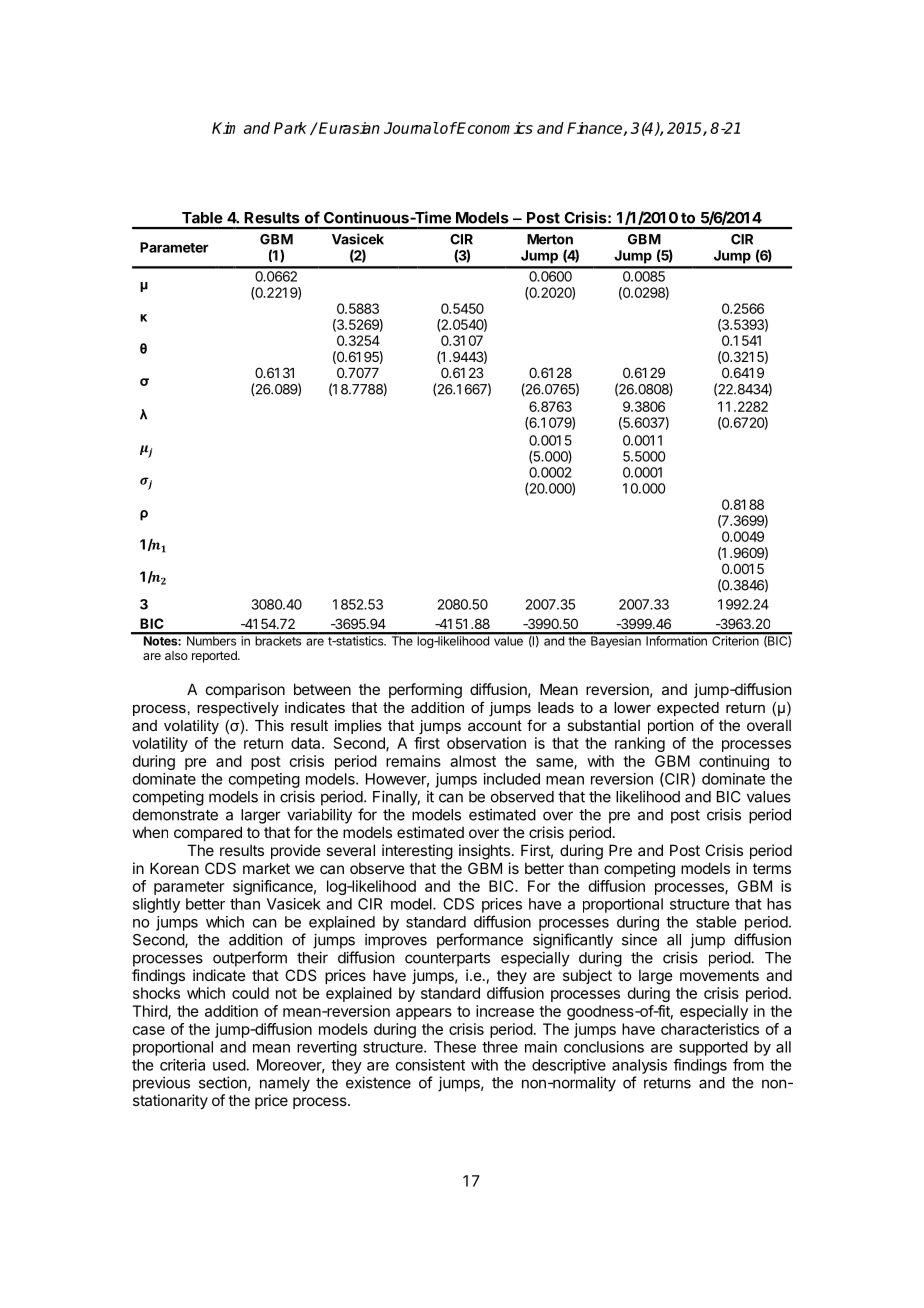 The image size is (924, 1308). I want to click on Eurasian, so click(348, 128).
